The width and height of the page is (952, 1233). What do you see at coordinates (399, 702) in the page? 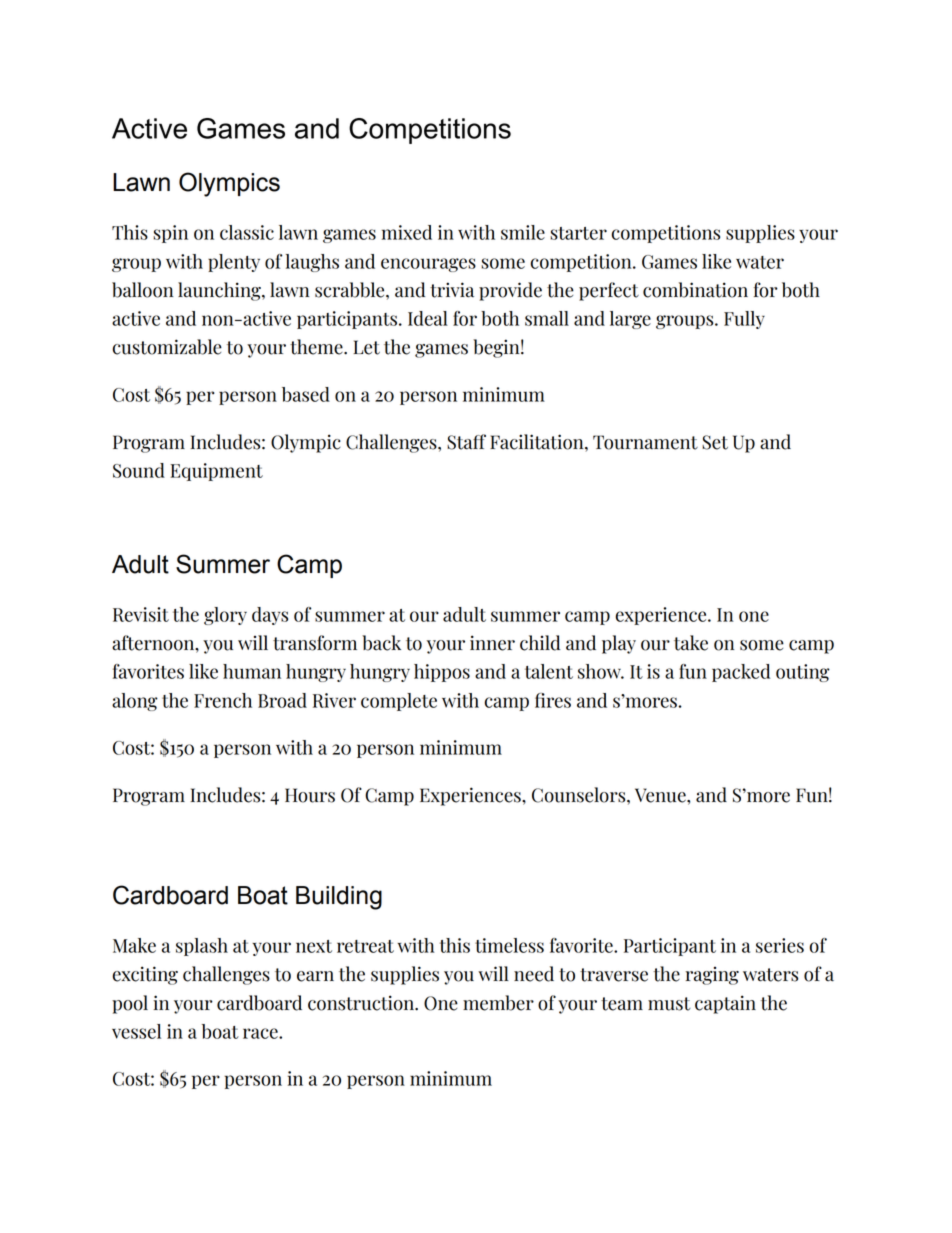
I see `complete` at bounding box center [399, 702].
